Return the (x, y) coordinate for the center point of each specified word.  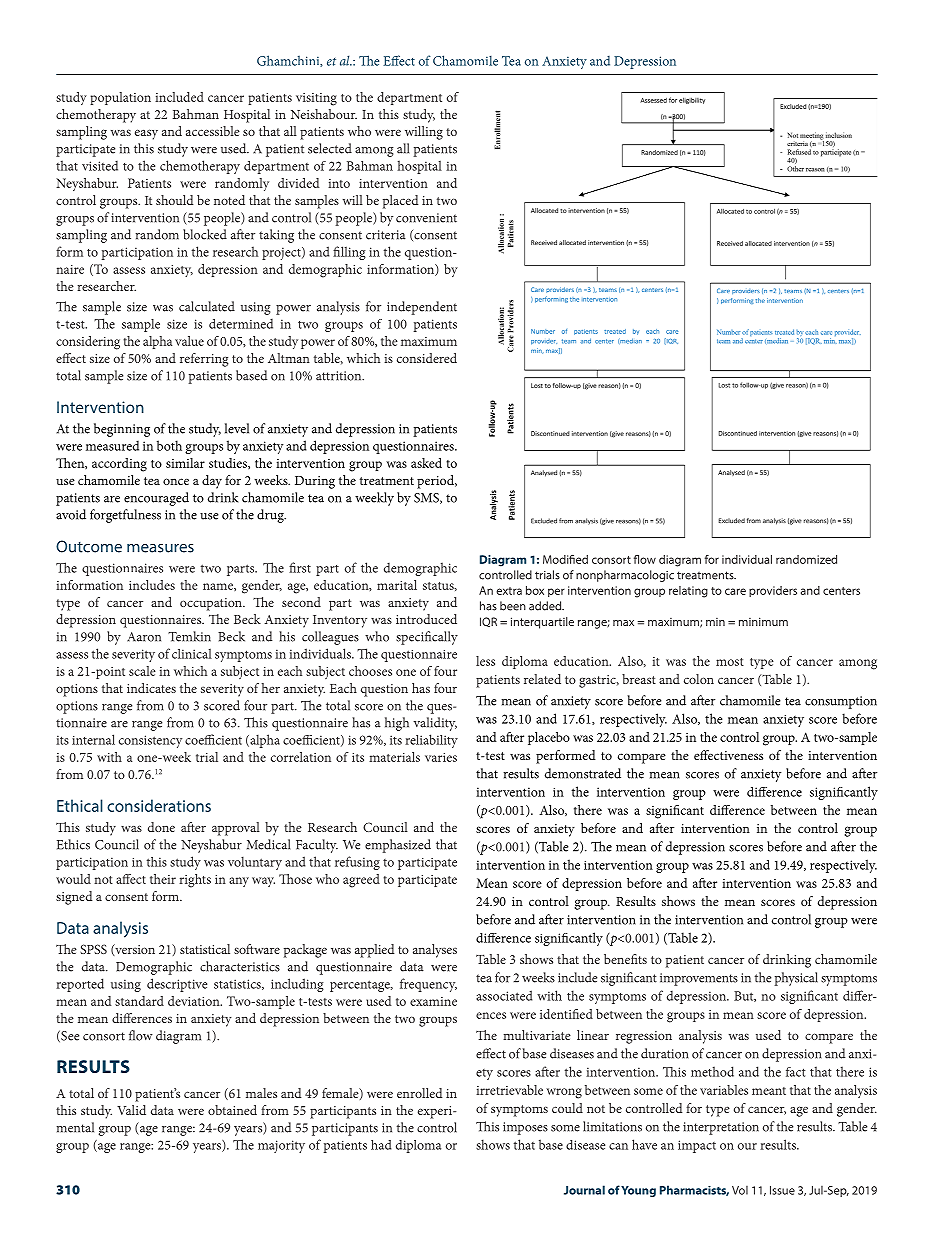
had (381, 1145)
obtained (232, 1110)
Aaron (144, 637)
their (163, 879)
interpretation (721, 1128)
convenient (426, 218)
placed (400, 202)
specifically (427, 638)
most (730, 662)
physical (796, 979)
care (735, 591)
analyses (435, 951)
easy (146, 134)
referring (204, 360)
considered (427, 358)
